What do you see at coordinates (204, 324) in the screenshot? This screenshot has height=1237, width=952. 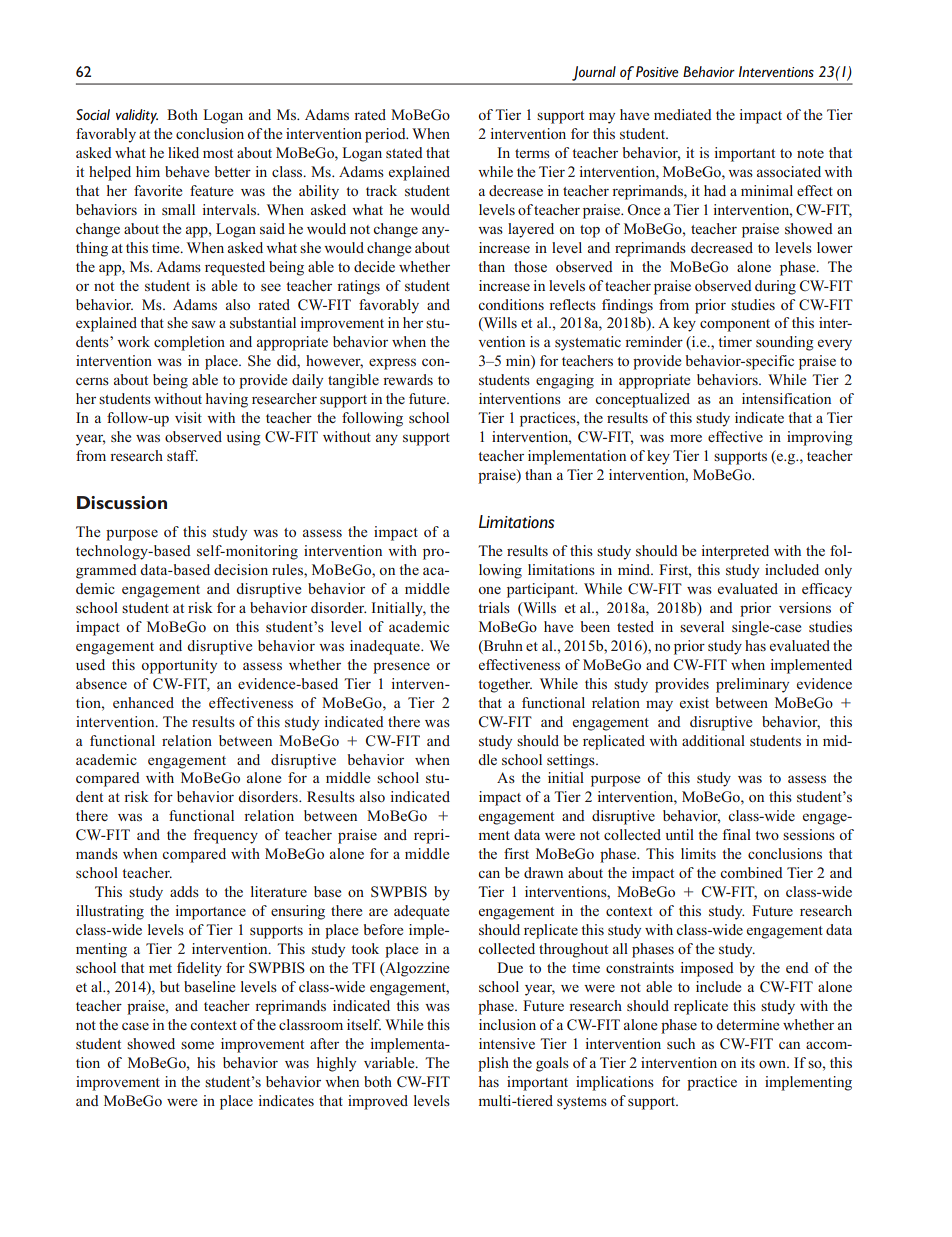 I see `saw` at bounding box center [204, 324].
